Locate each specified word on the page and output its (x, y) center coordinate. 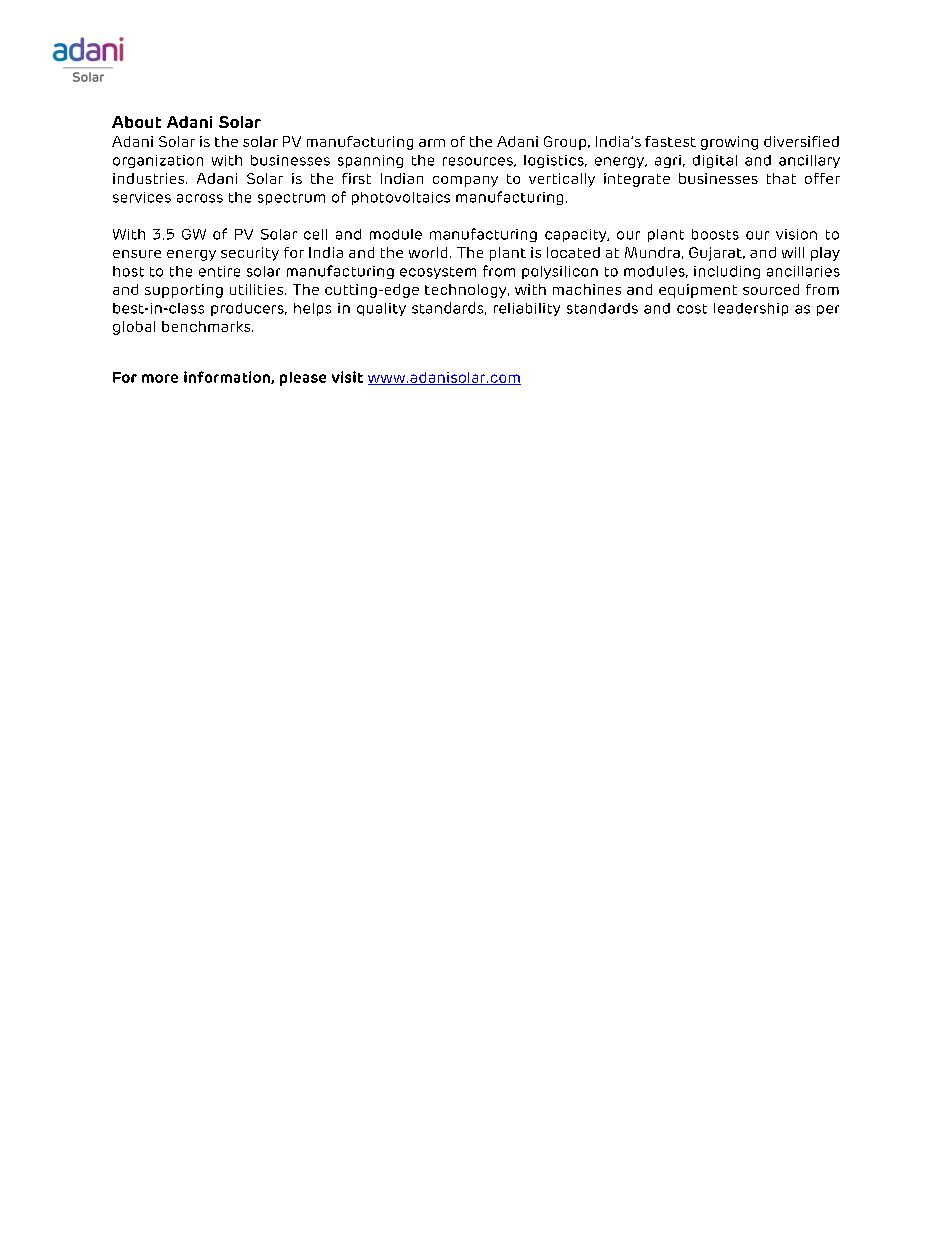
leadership (751, 309)
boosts (715, 234)
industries (150, 178)
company (465, 181)
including (727, 272)
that (781, 178)
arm (432, 143)
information (228, 377)
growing (729, 143)
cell (315, 234)
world (428, 252)
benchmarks (207, 326)
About (136, 122)
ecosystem (438, 273)
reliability (527, 309)
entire (219, 271)
